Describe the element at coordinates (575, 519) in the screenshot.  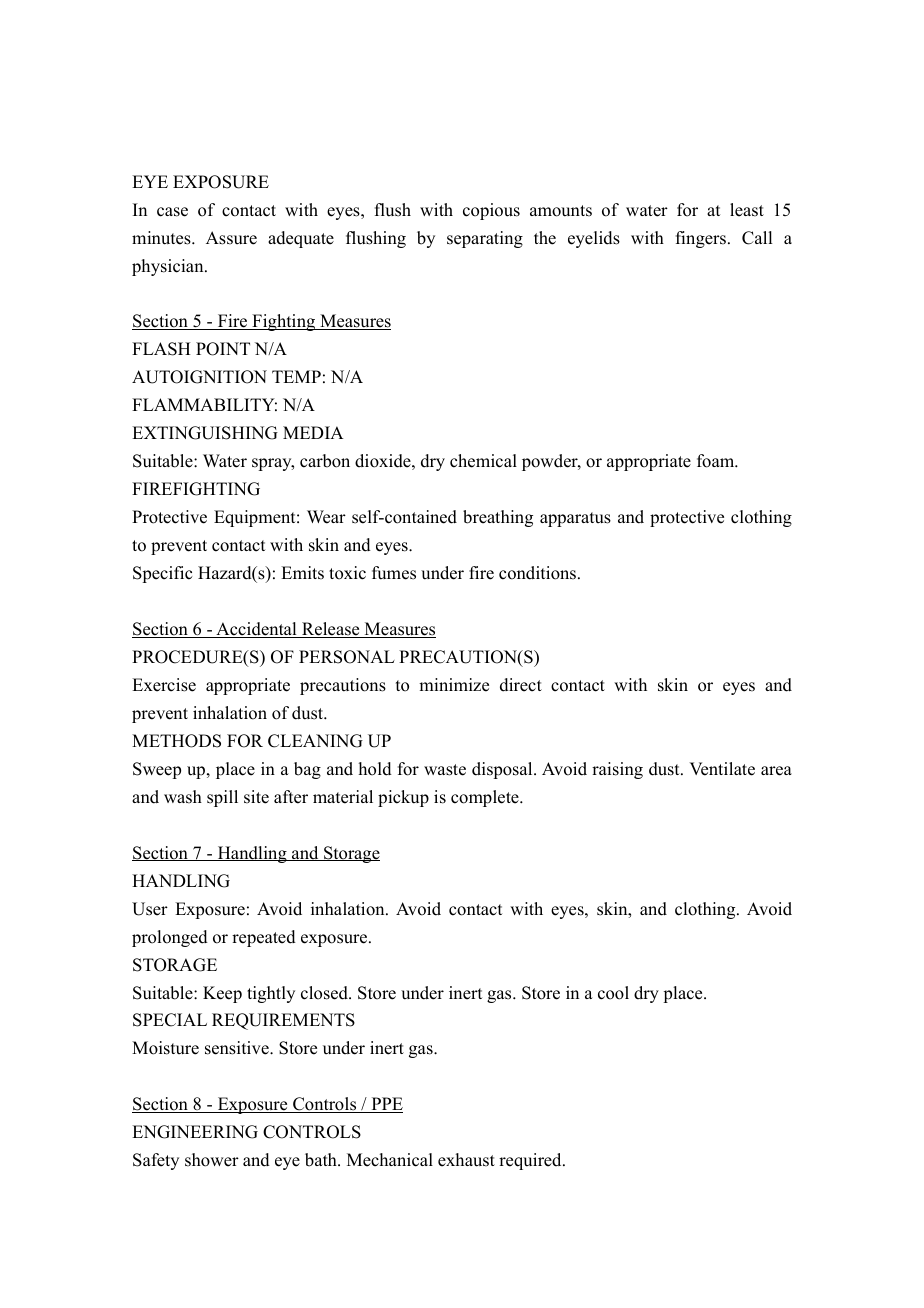
I see `apparatus` at that location.
